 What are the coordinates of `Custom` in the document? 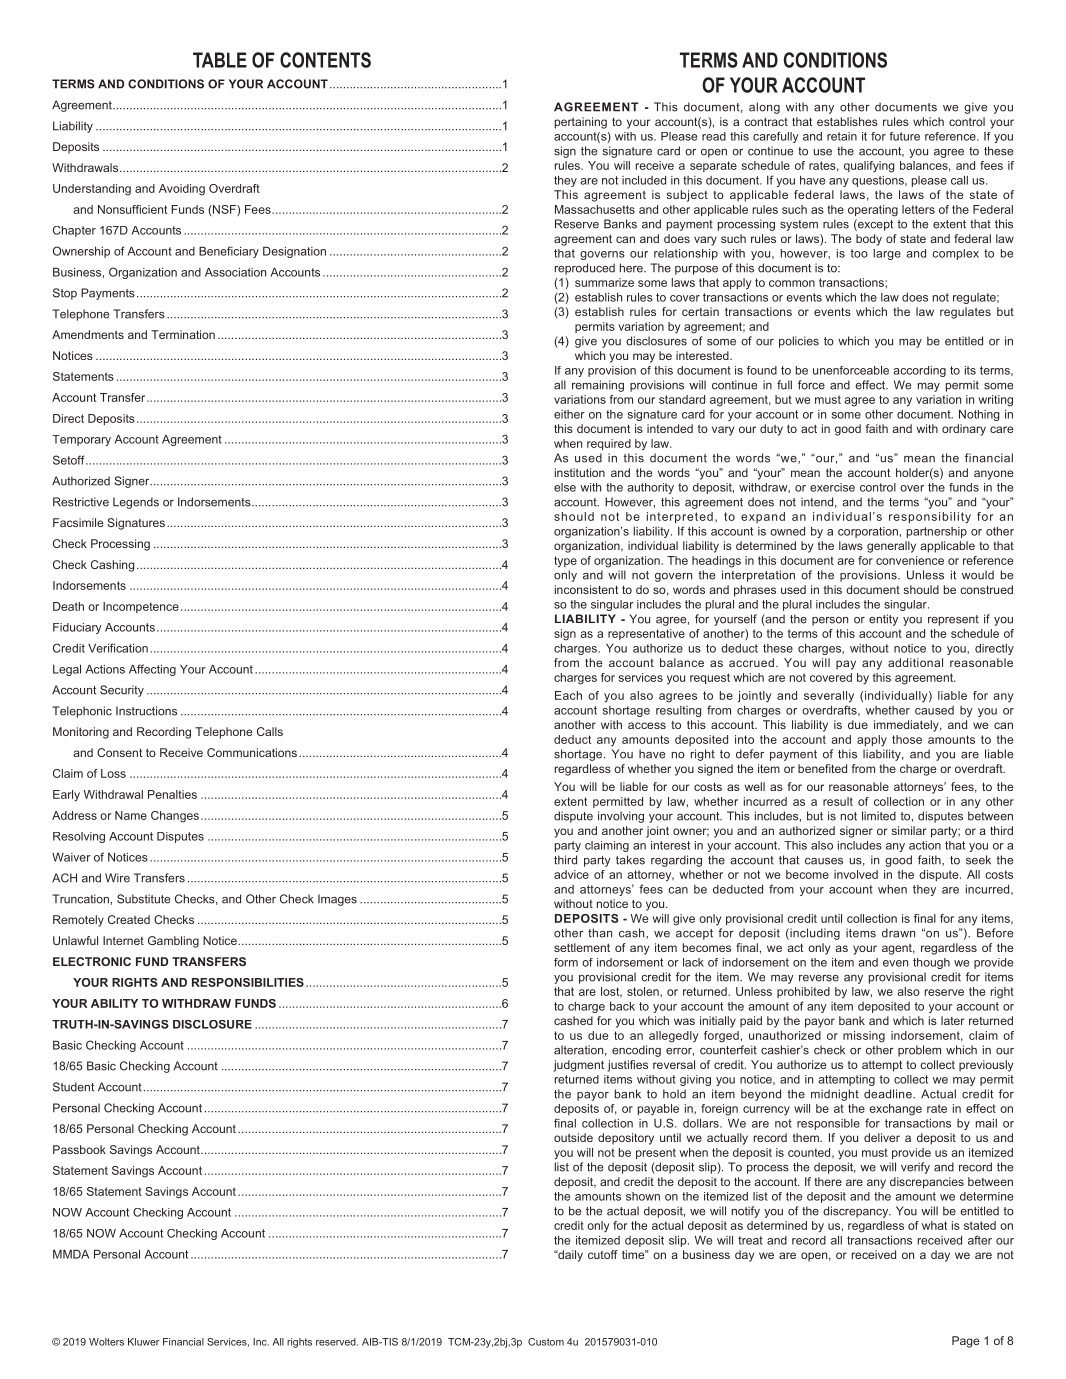 It's located at (546, 1342).
